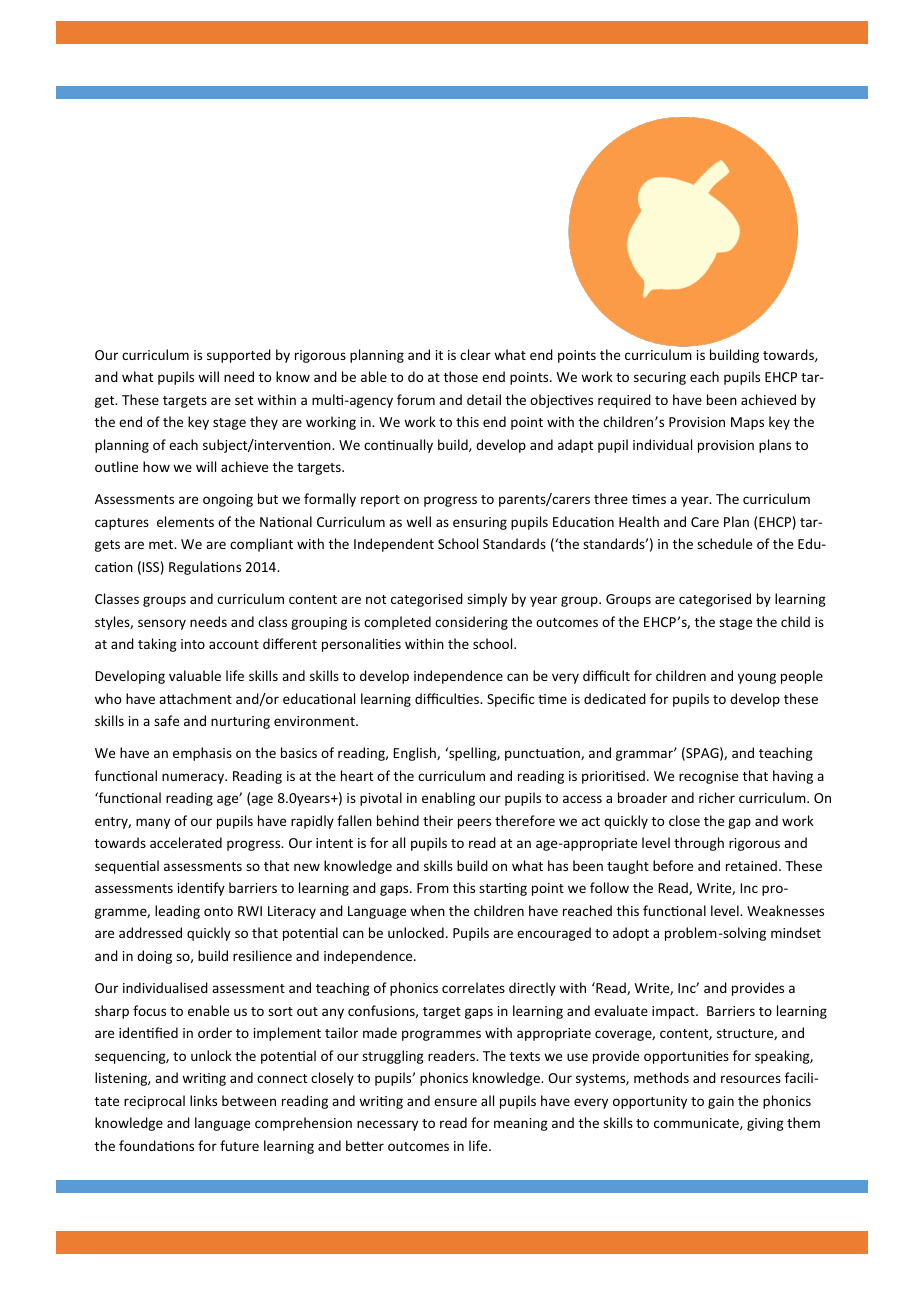 The image size is (924, 1308). I want to click on links, so click(203, 1100).
